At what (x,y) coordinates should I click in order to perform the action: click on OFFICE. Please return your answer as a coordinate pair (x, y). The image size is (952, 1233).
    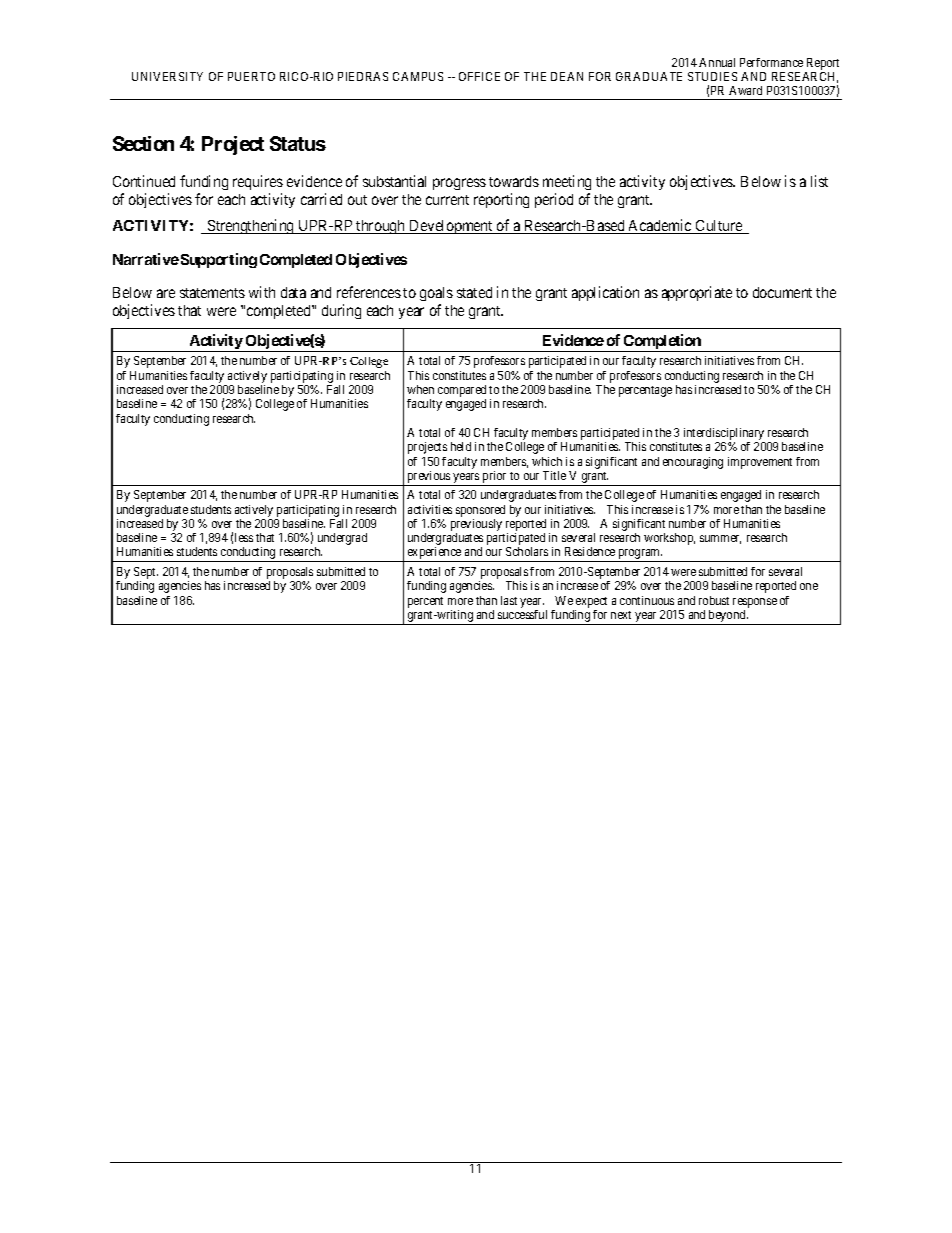
    Looking at the image, I should click on (479, 76).
